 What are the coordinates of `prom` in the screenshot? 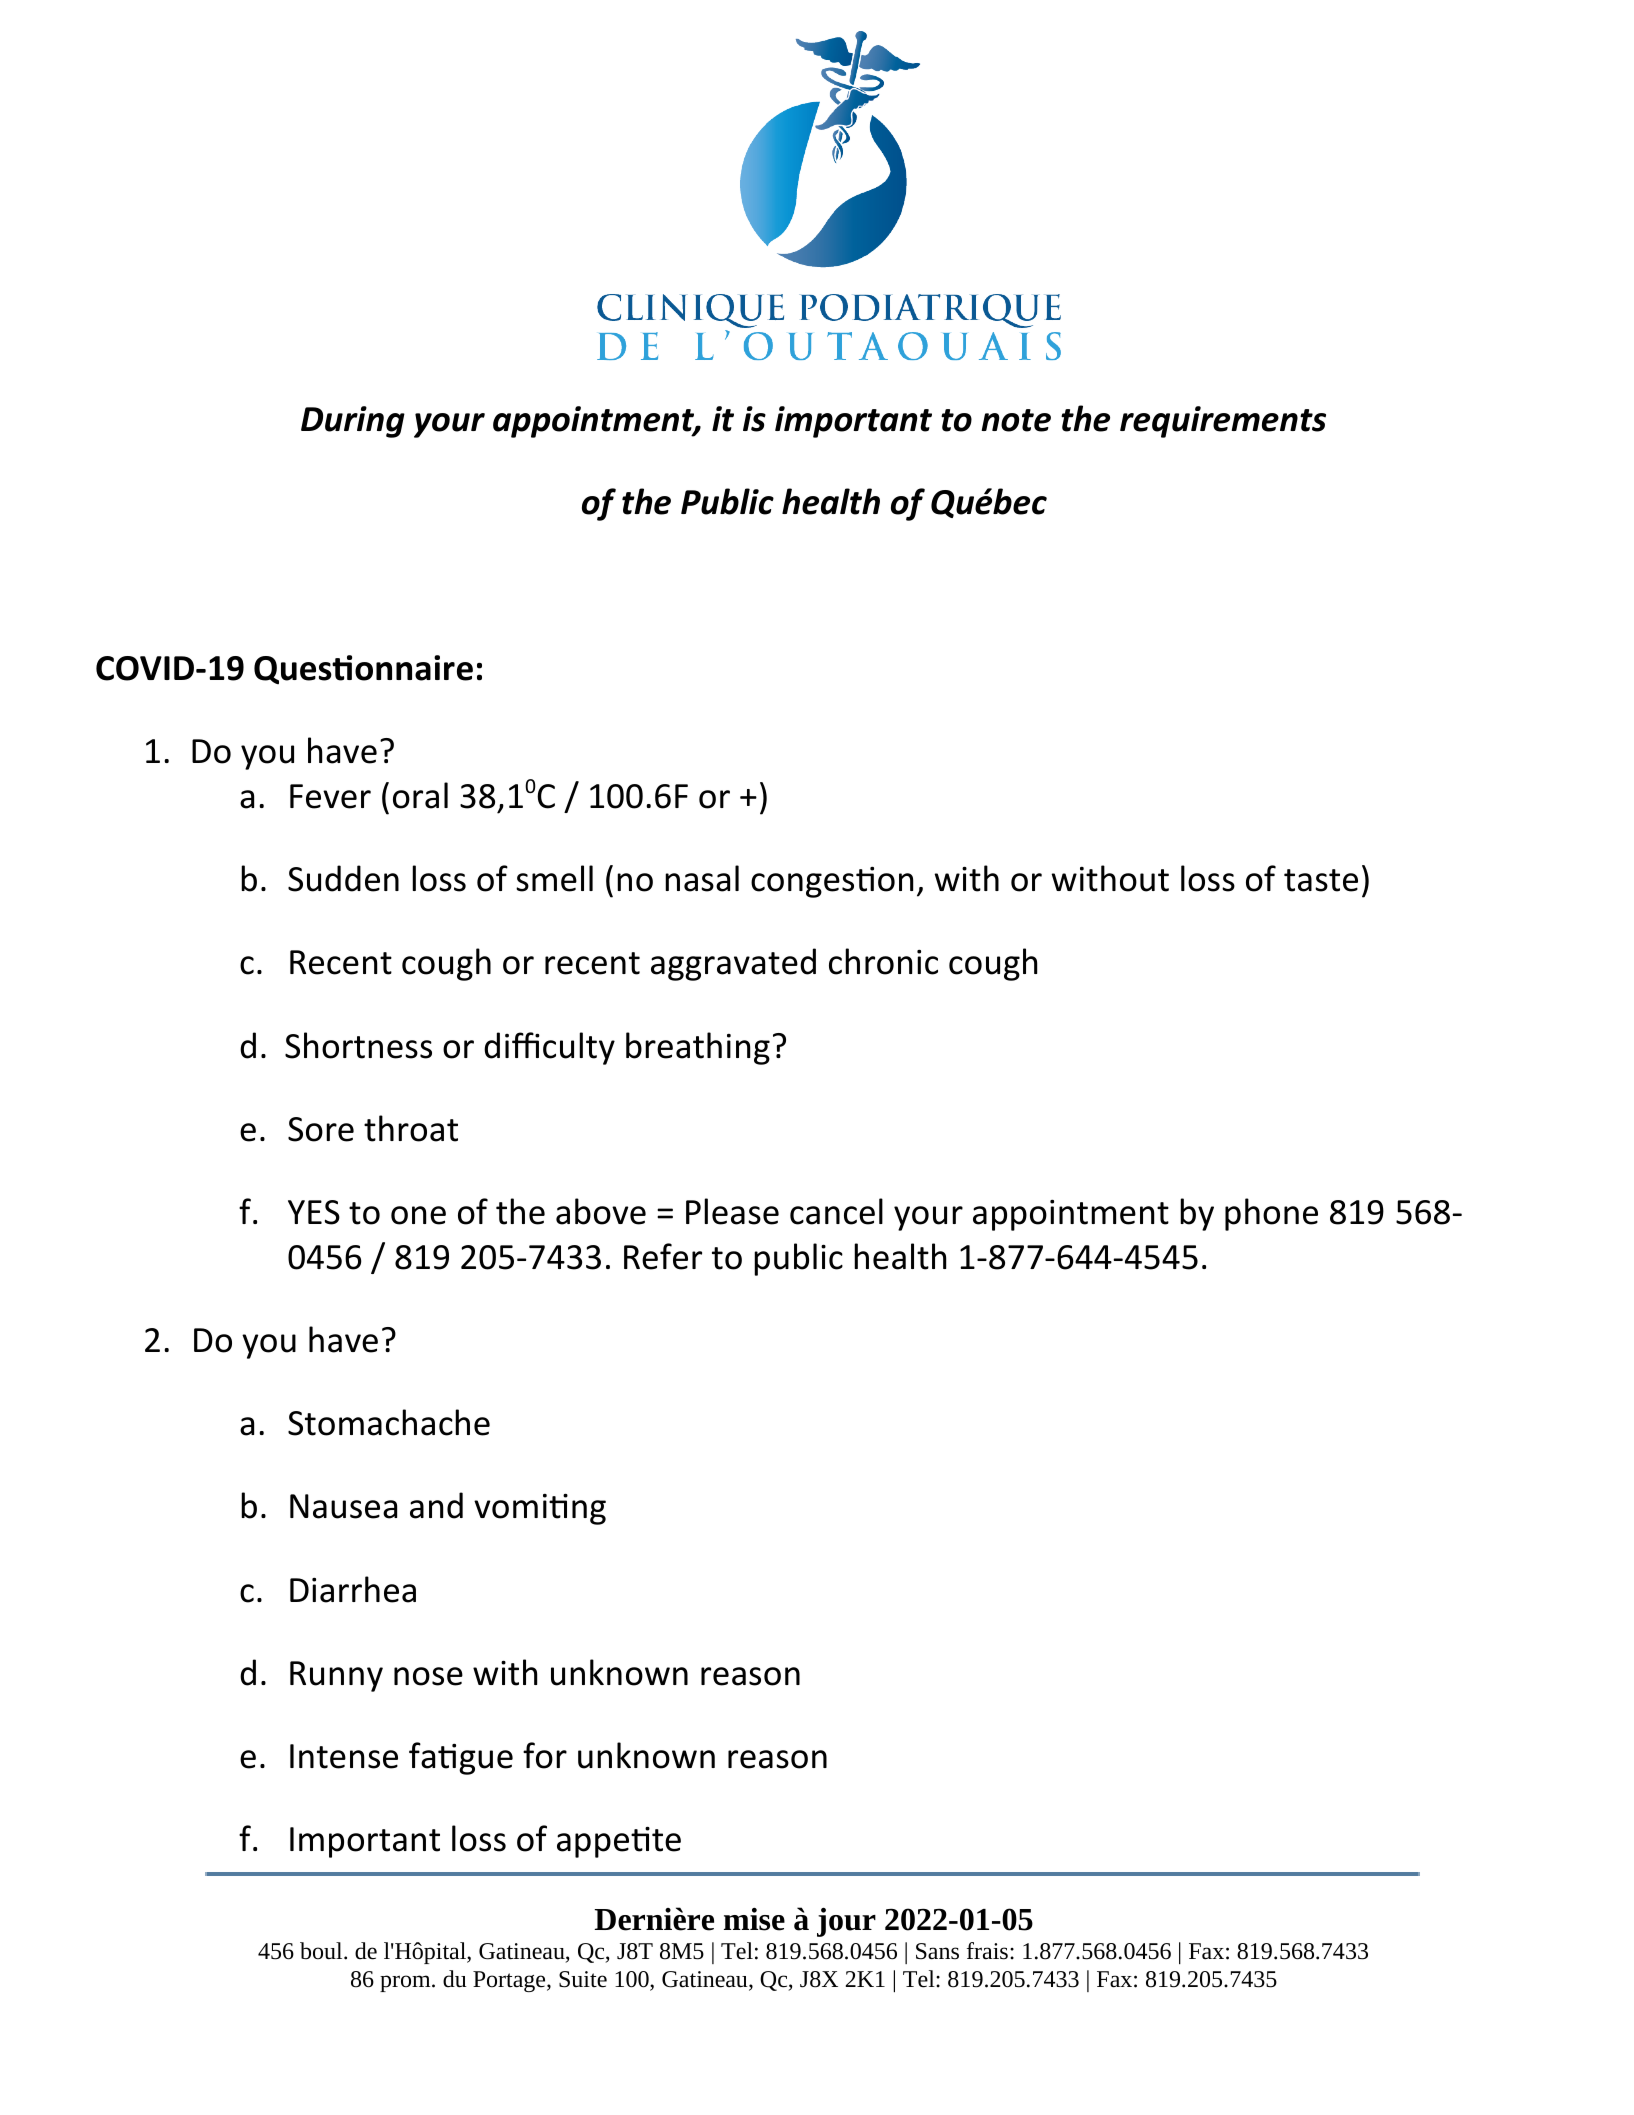 It's located at (406, 1983).
